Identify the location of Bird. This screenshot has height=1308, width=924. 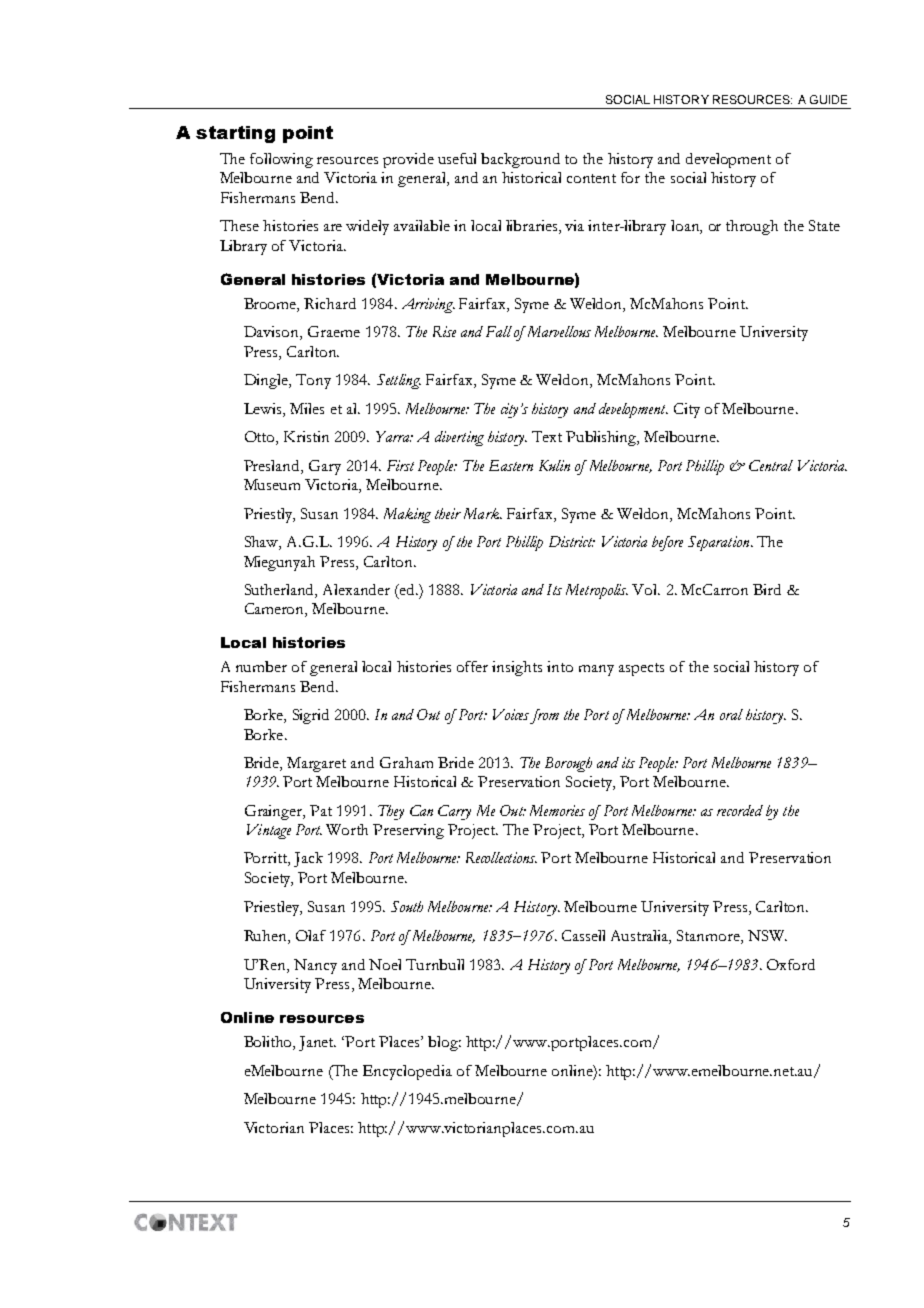
(767, 589).
